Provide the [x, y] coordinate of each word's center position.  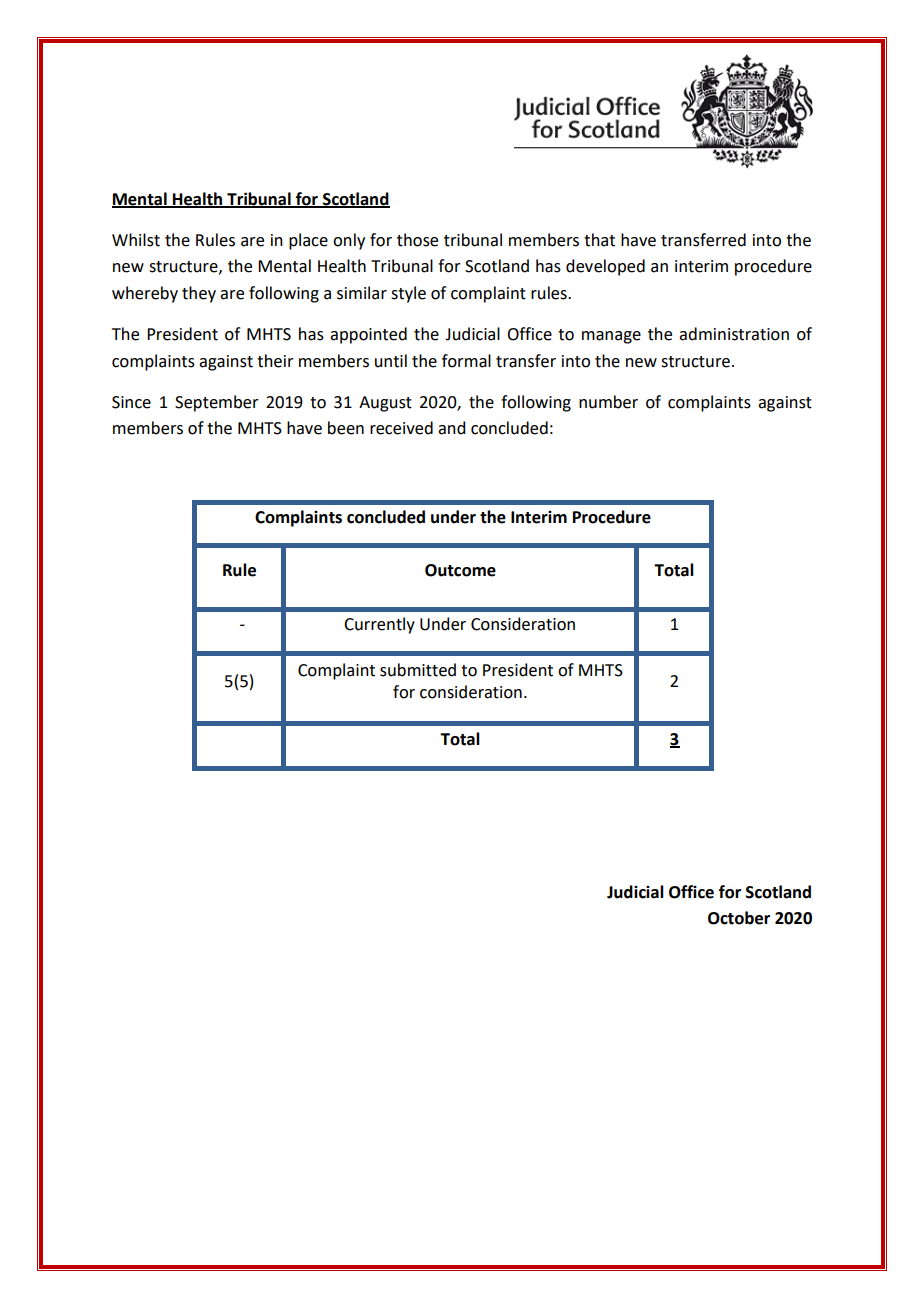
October [739, 918]
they [199, 294]
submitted [418, 670]
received [401, 428]
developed [605, 267]
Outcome [460, 570]
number [608, 402]
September [217, 403]
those [417, 240]
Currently [379, 625]
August [385, 404]
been [346, 428]
